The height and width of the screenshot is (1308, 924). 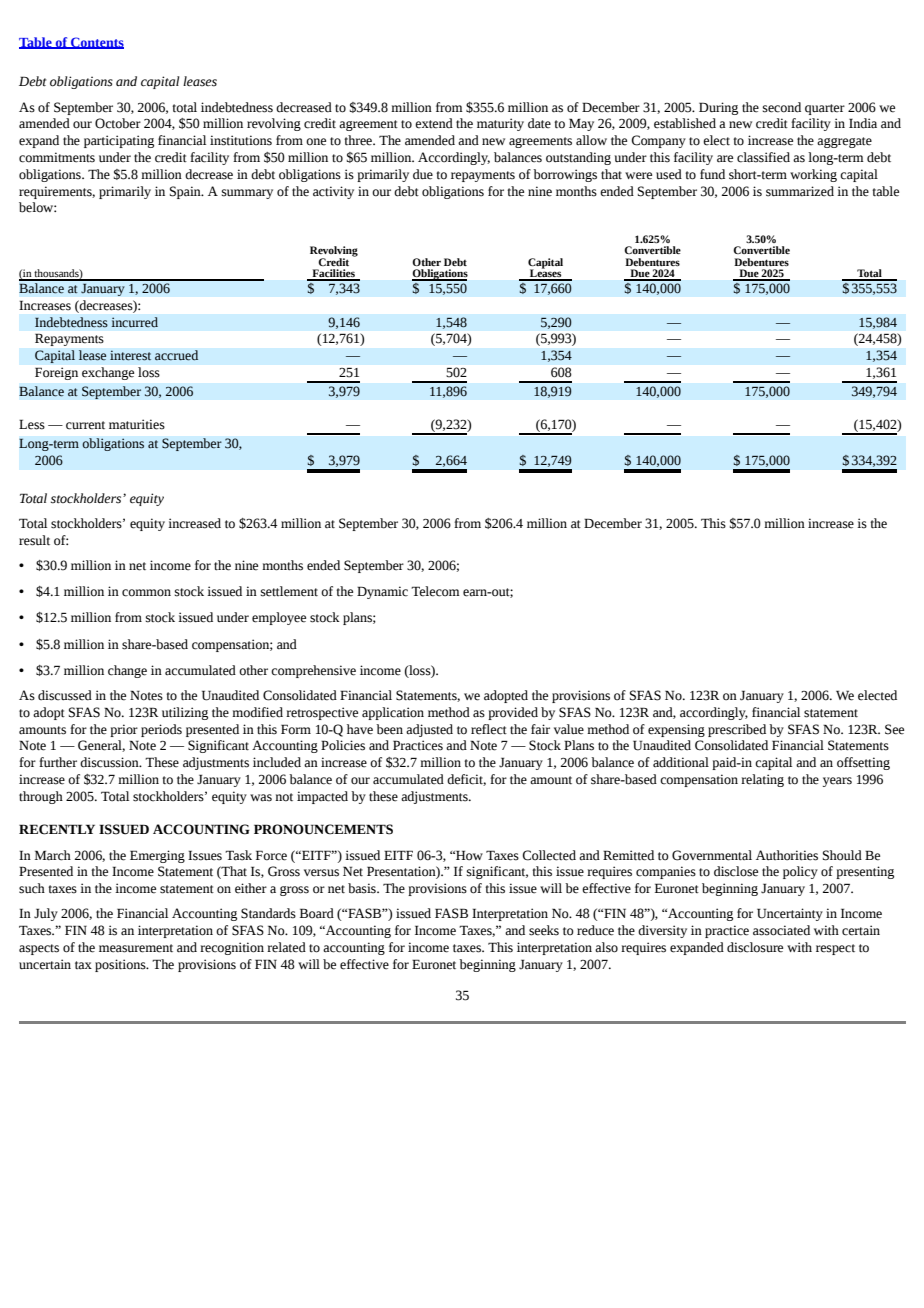 What do you see at coordinates (96, 43) in the screenshot?
I see `Contents` at bounding box center [96, 43].
